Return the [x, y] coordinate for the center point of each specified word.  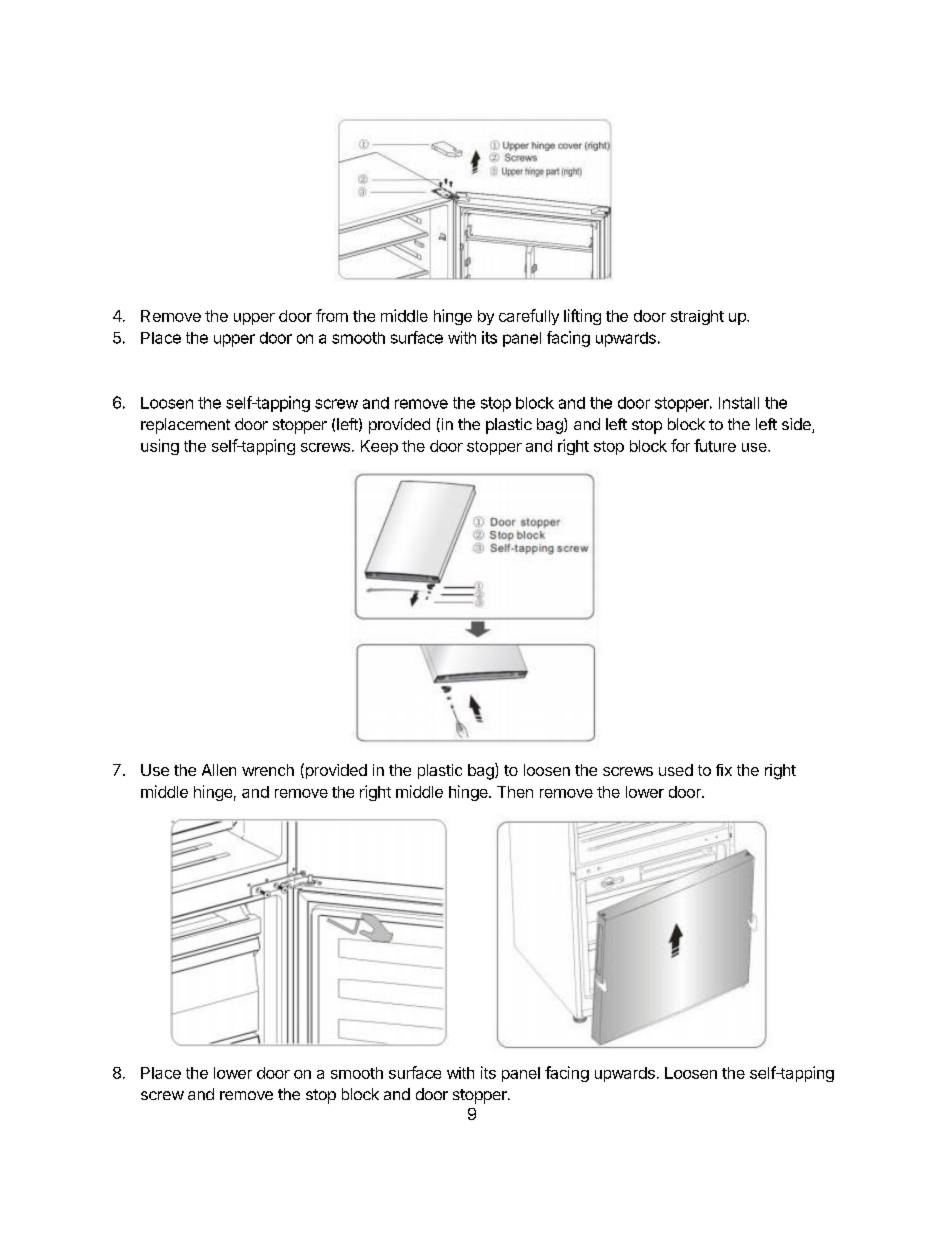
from [332, 315]
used [676, 770]
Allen [219, 770]
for [680, 445]
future [715, 445]
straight [697, 317]
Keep [379, 447]
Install [739, 403]
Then [515, 792]
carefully [529, 317]
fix [724, 770]
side [797, 425]
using [160, 447]
